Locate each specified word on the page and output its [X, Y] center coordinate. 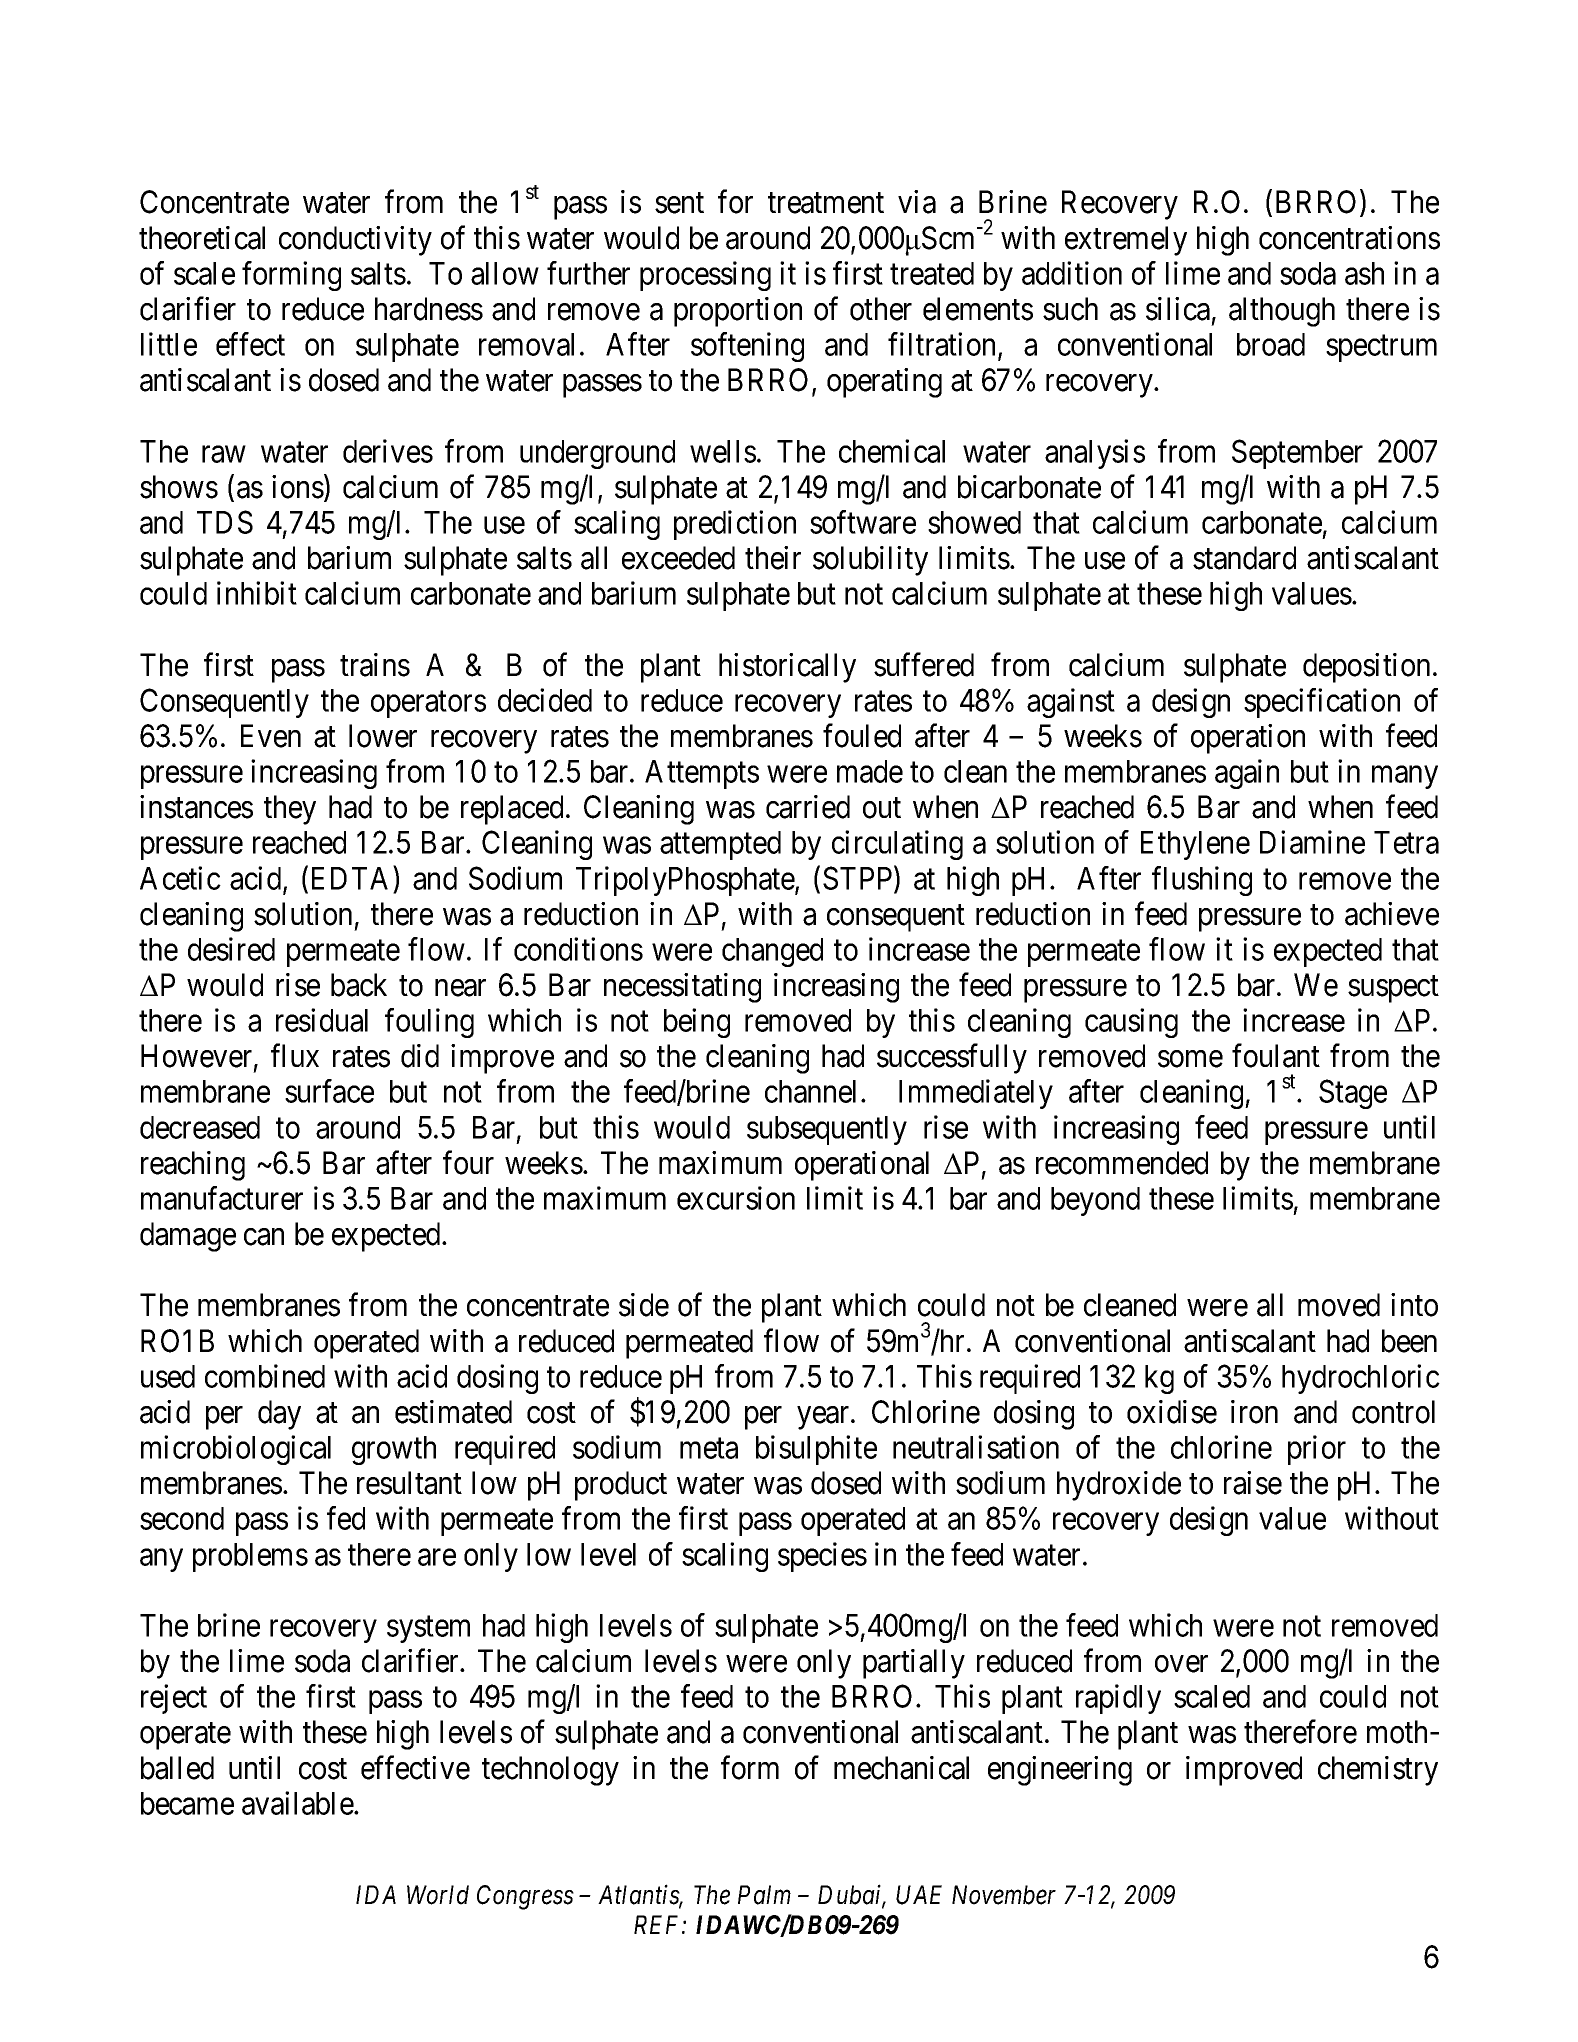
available [298, 1803]
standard [1244, 558]
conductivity [355, 241]
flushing [1202, 881]
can [264, 1237]
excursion [736, 1198]
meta [709, 1448]
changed [772, 952]
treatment [826, 203]
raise [1253, 1483]
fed [346, 1518]
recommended [1122, 1163]
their [773, 558]
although [1282, 312]
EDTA [353, 878]
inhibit [257, 593]
